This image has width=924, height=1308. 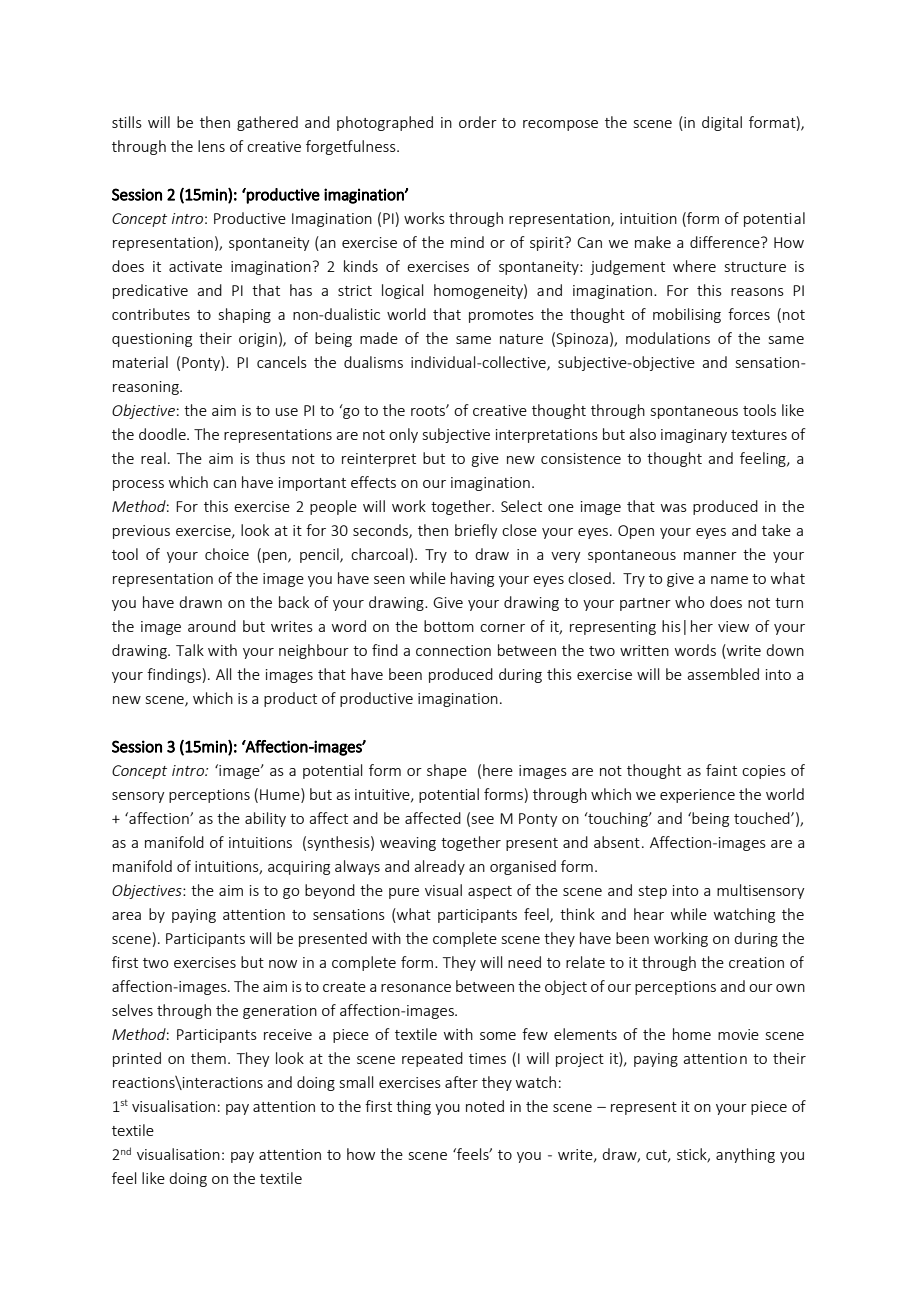 I want to click on digital, so click(x=722, y=123).
